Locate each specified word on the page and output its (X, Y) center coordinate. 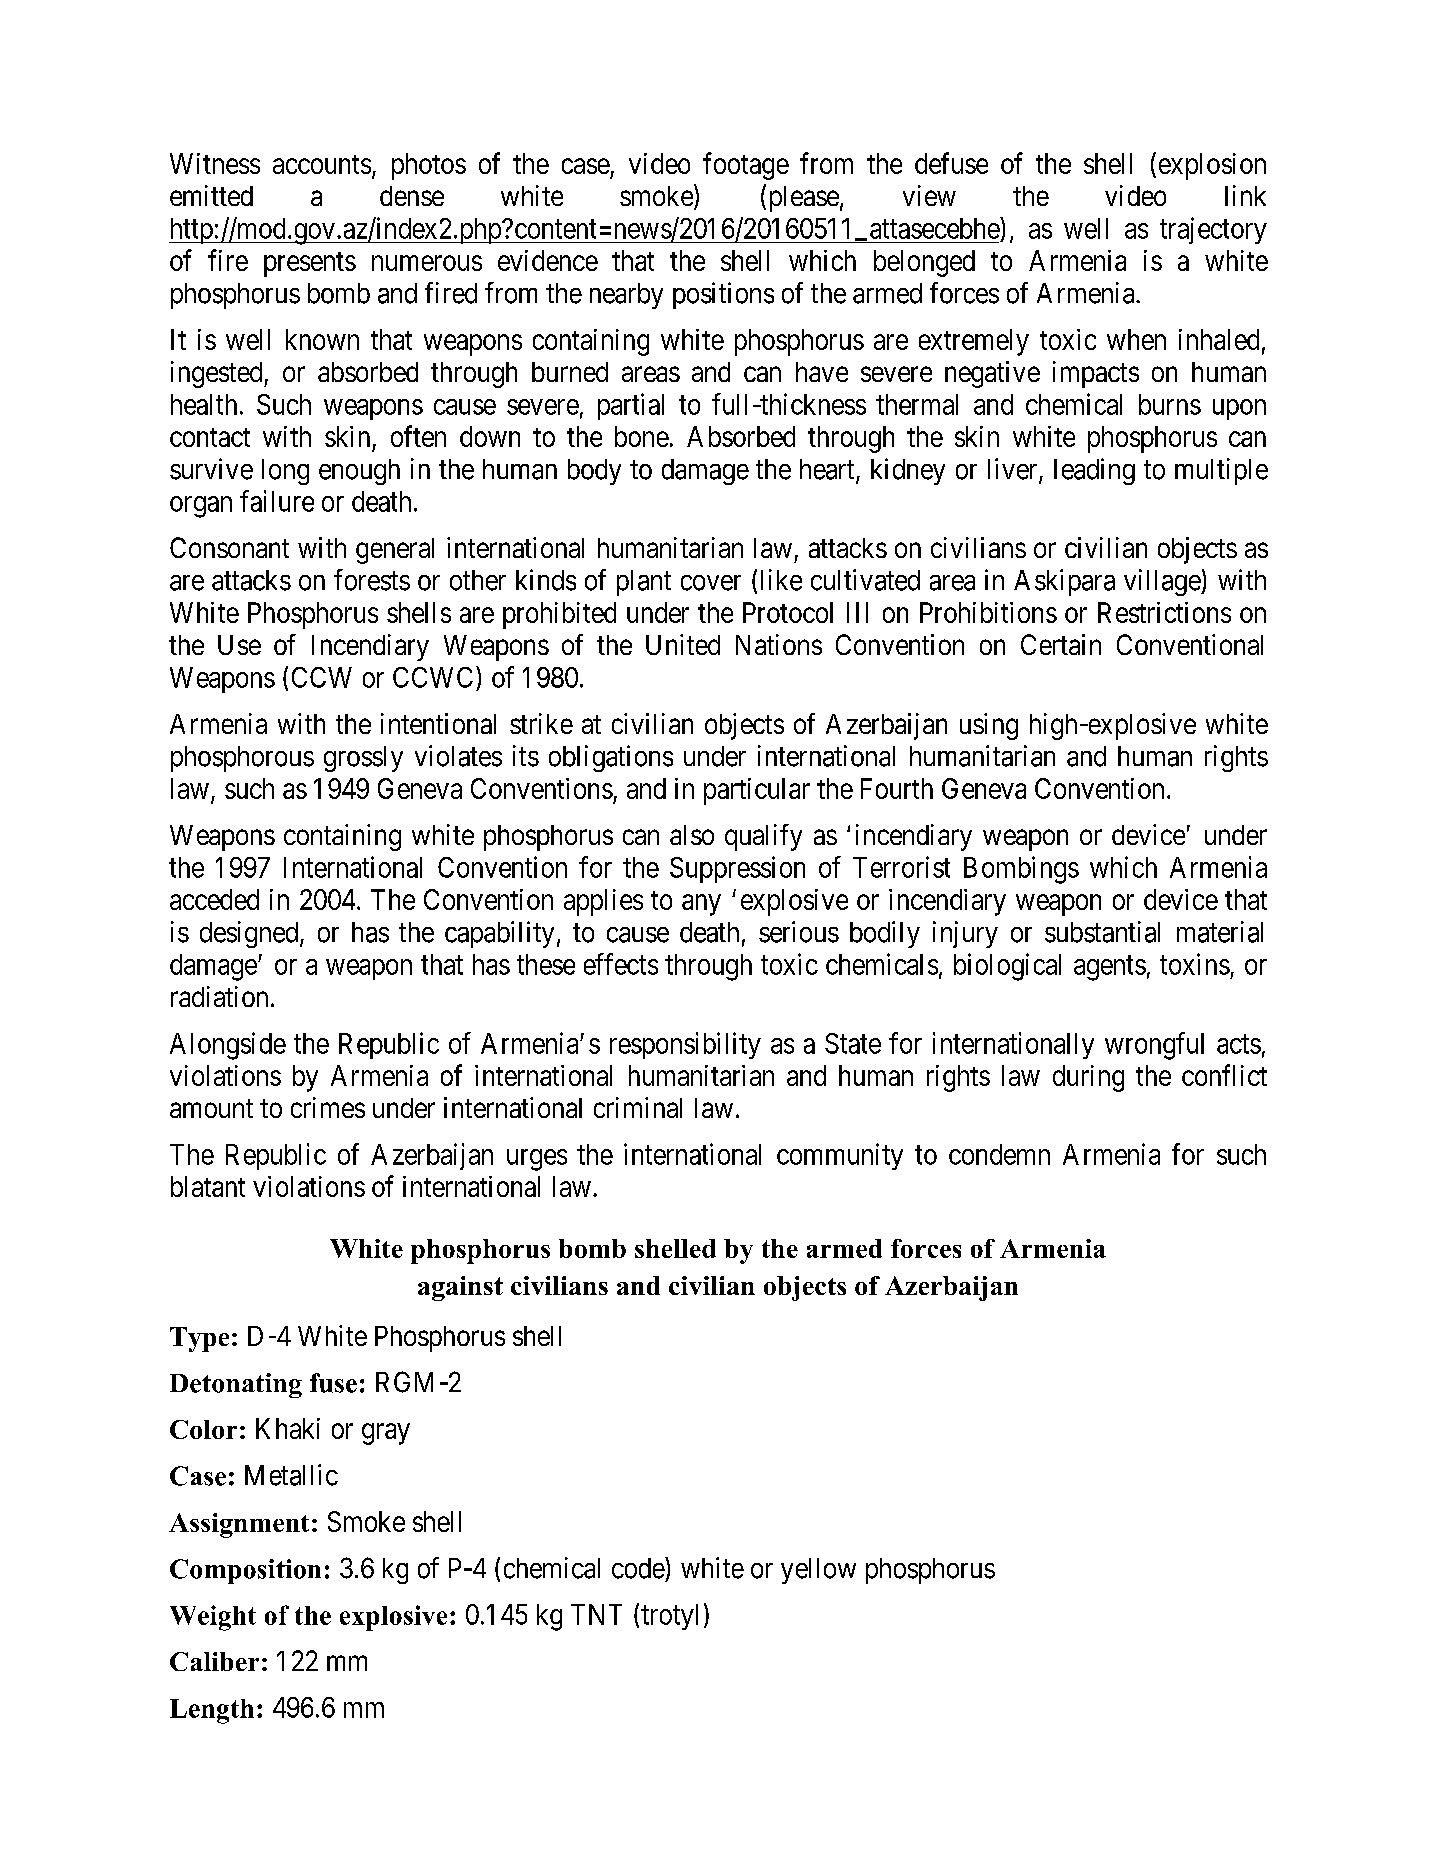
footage (746, 166)
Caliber (214, 1661)
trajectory (1213, 230)
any (701, 905)
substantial (1102, 932)
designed (250, 934)
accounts (322, 164)
